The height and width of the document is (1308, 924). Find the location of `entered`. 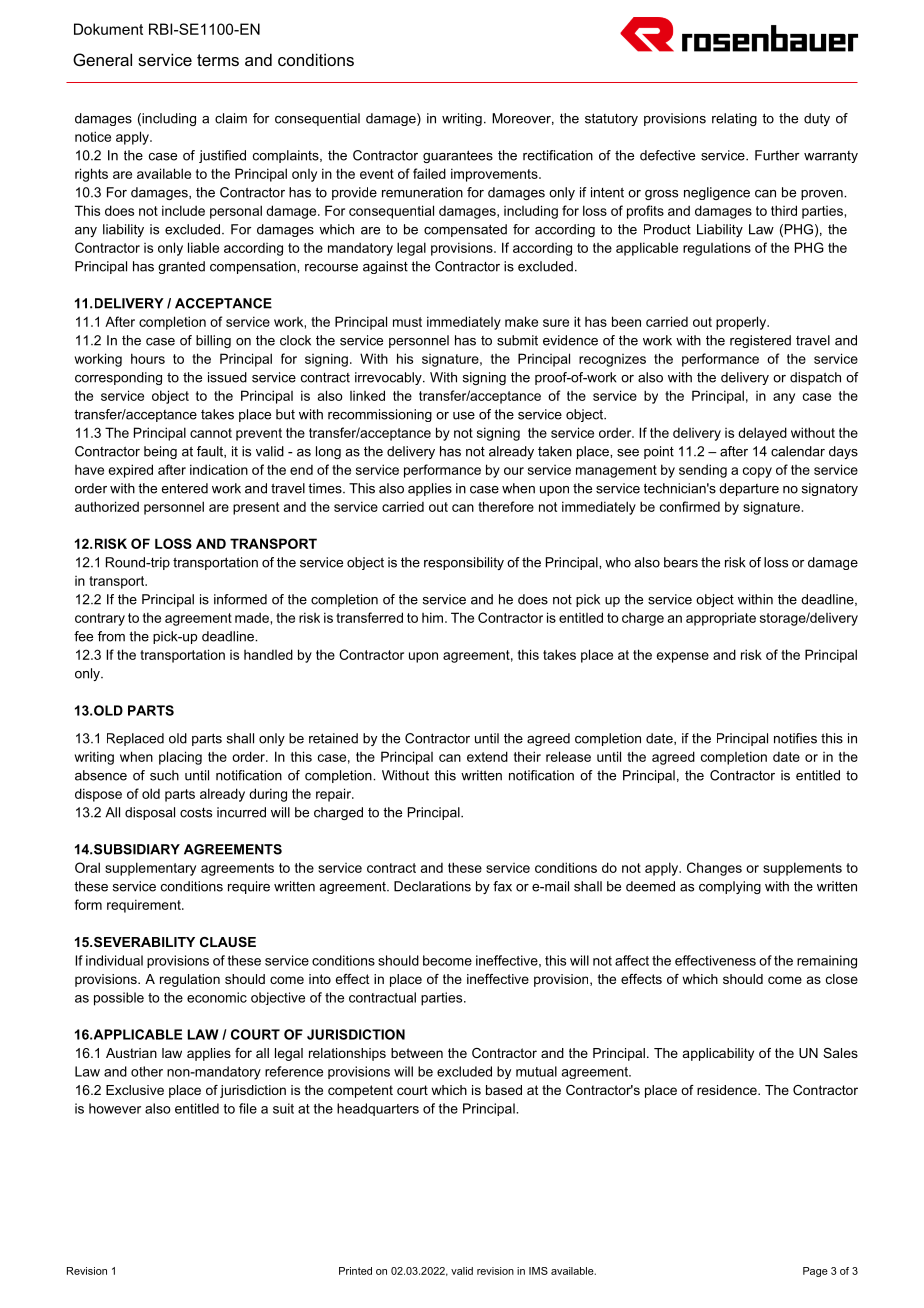

entered is located at coordinates (184, 488).
